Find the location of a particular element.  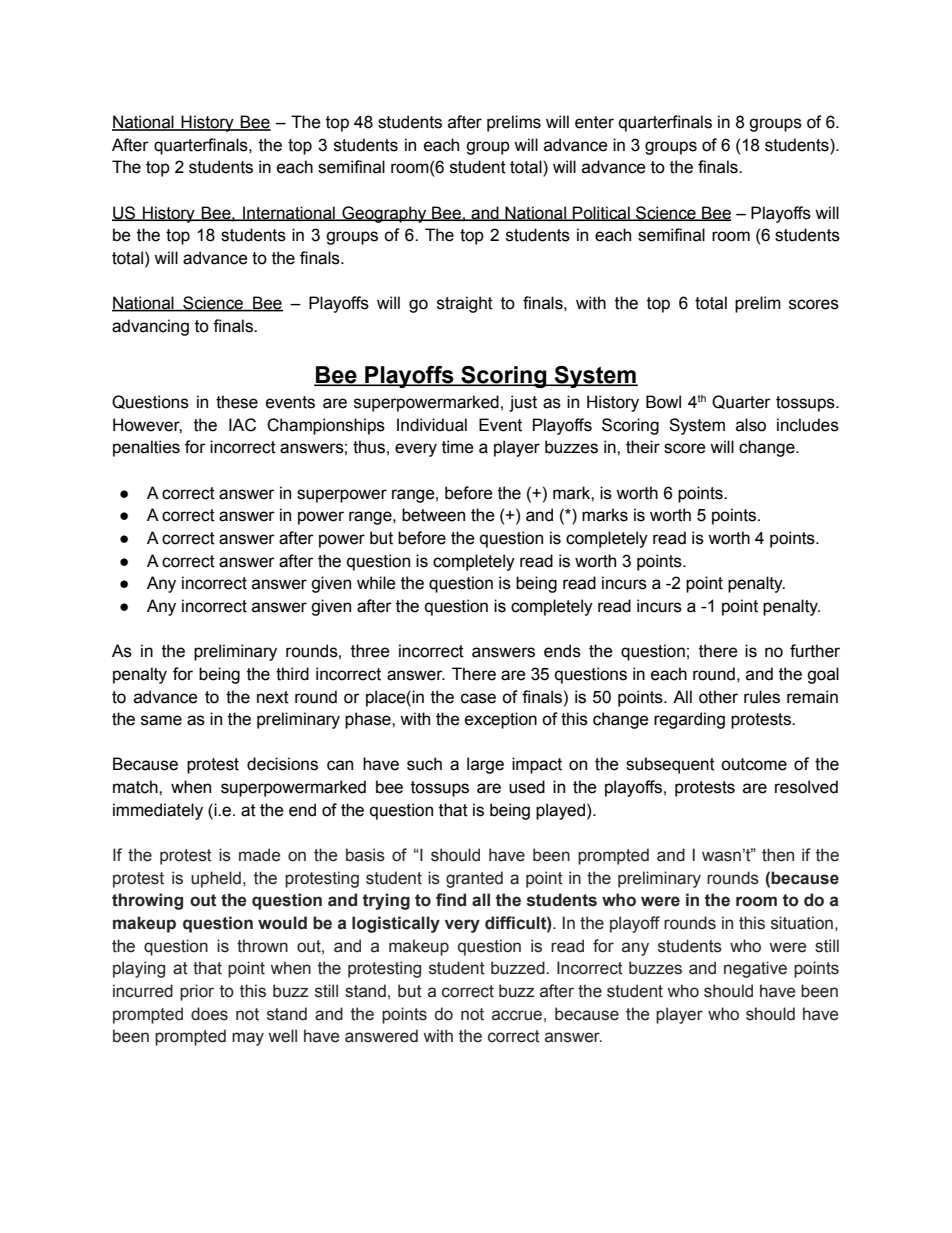

case is located at coordinates (478, 698).
